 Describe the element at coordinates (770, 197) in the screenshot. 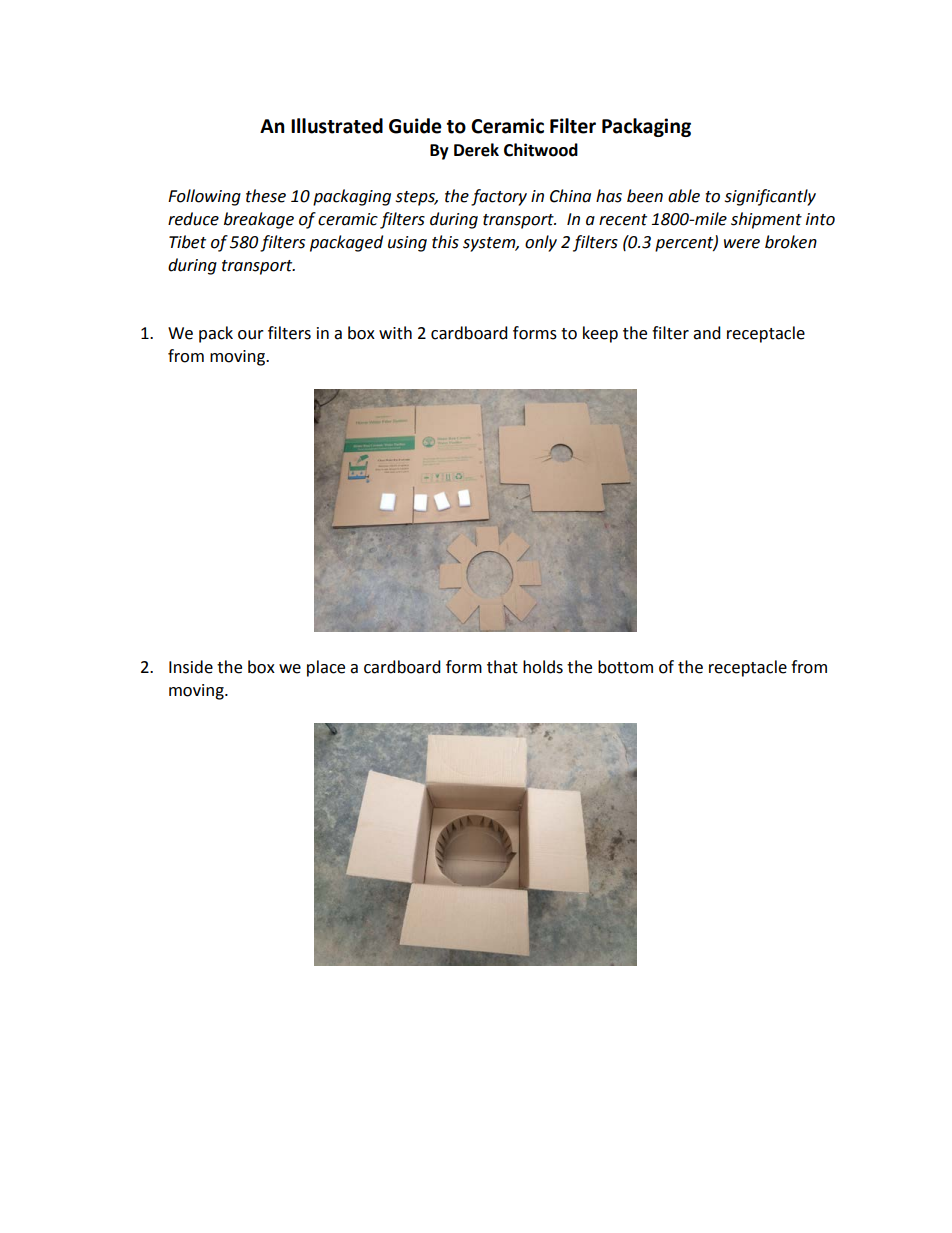

I see `significantly` at that location.
